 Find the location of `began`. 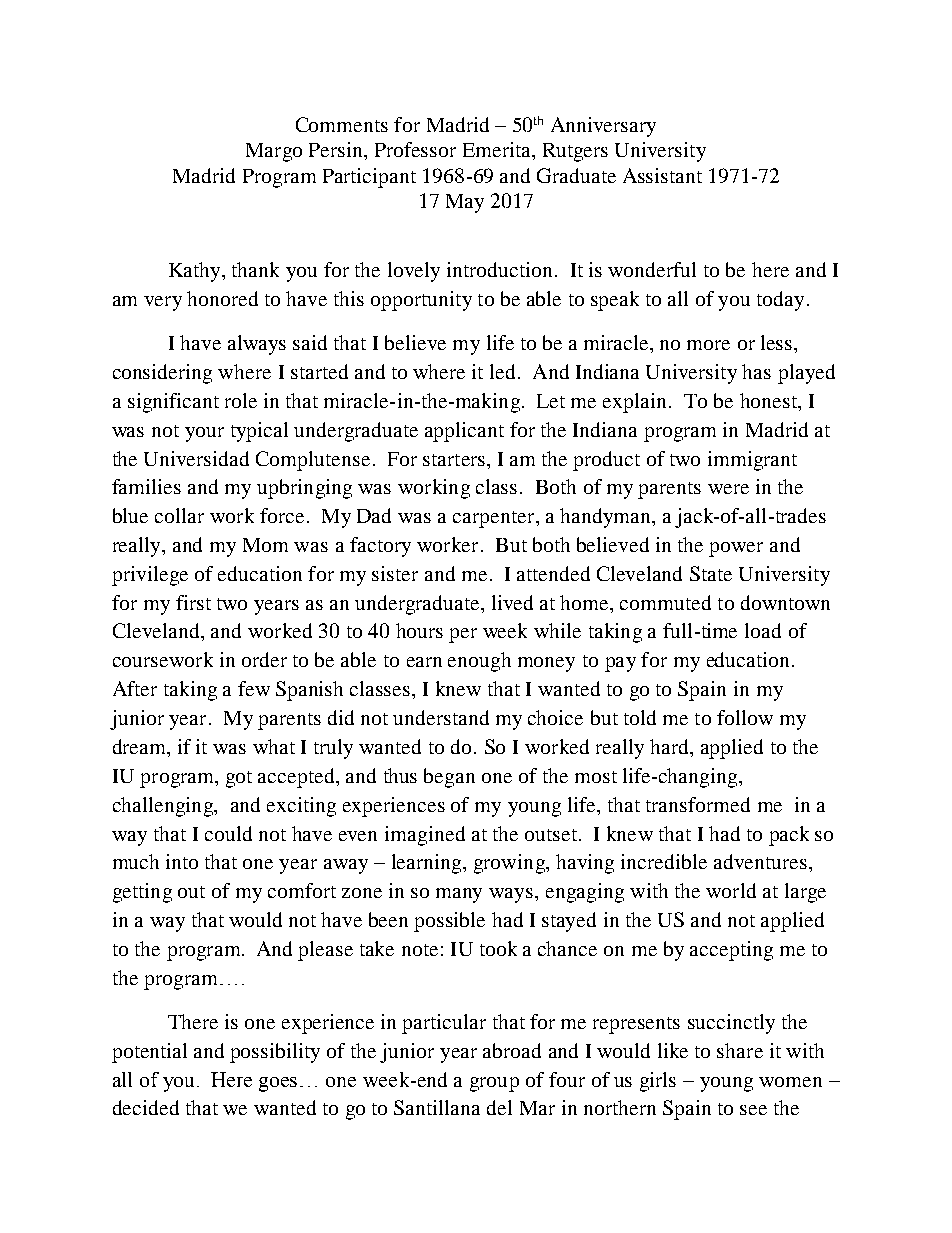

began is located at coordinates (449, 778).
